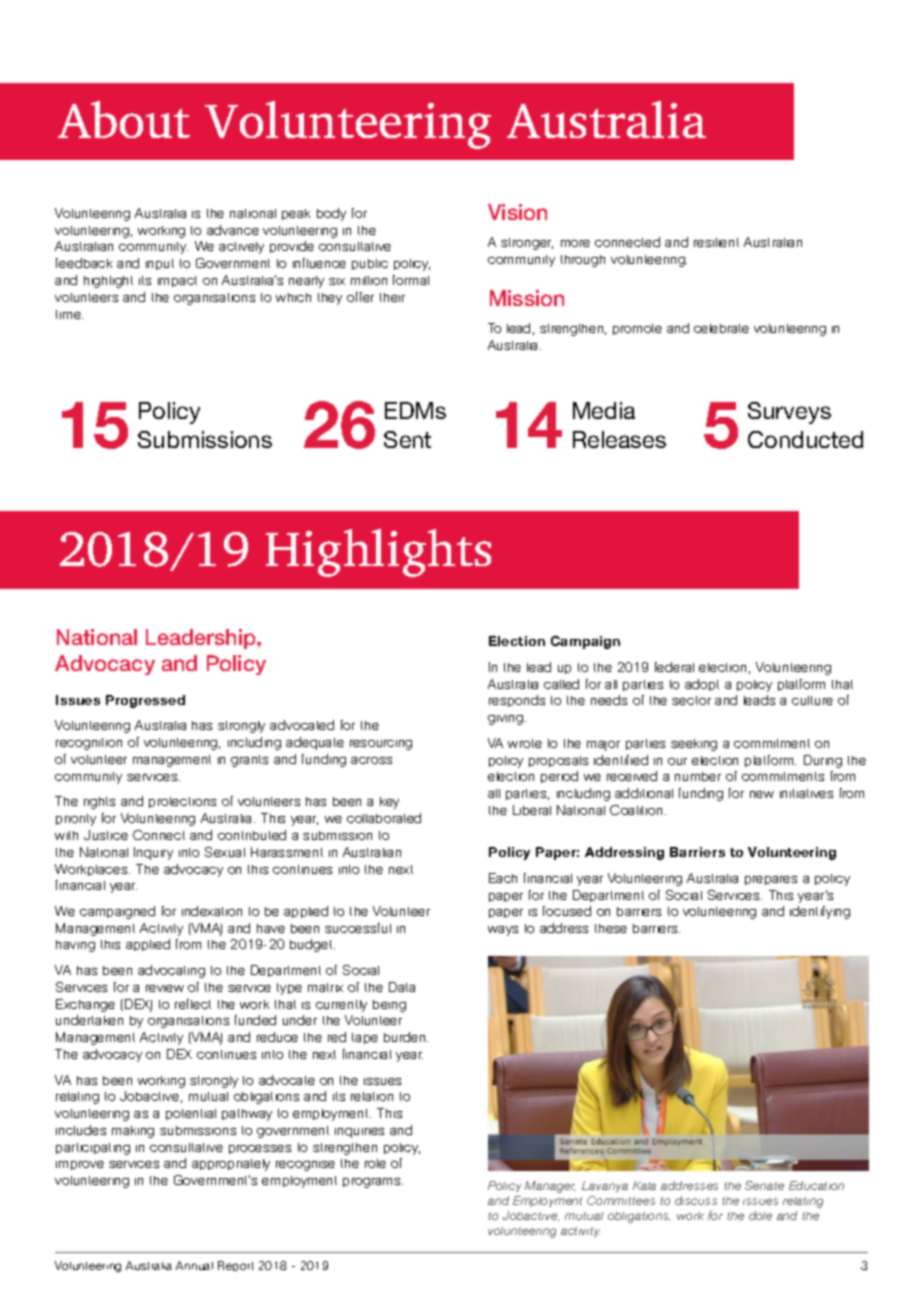 The width and height of the image is (924, 1308). Describe the element at coordinates (124, 119) in the image. I see `About` at that location.
